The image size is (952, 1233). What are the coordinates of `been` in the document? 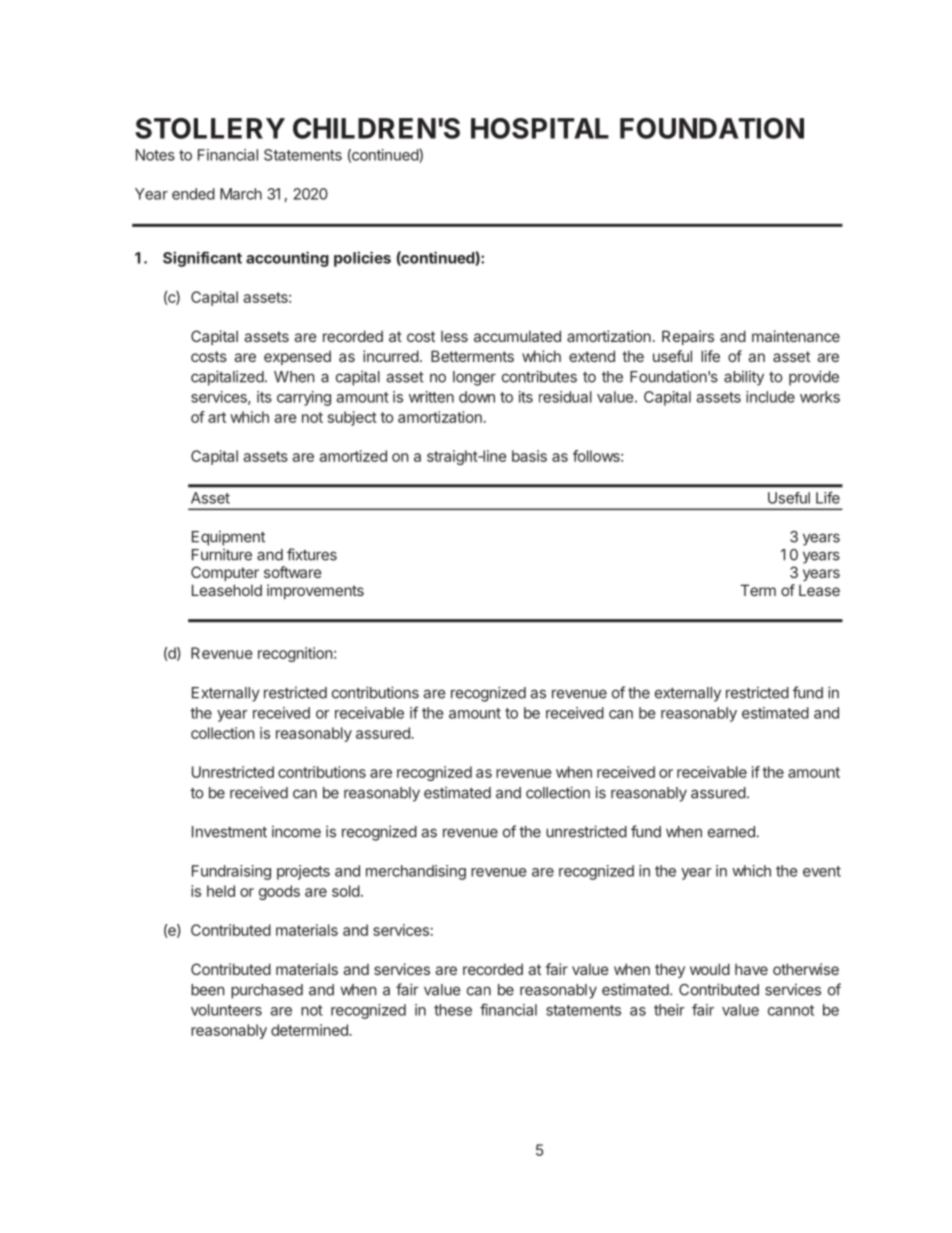 It's located at (207, 990).
